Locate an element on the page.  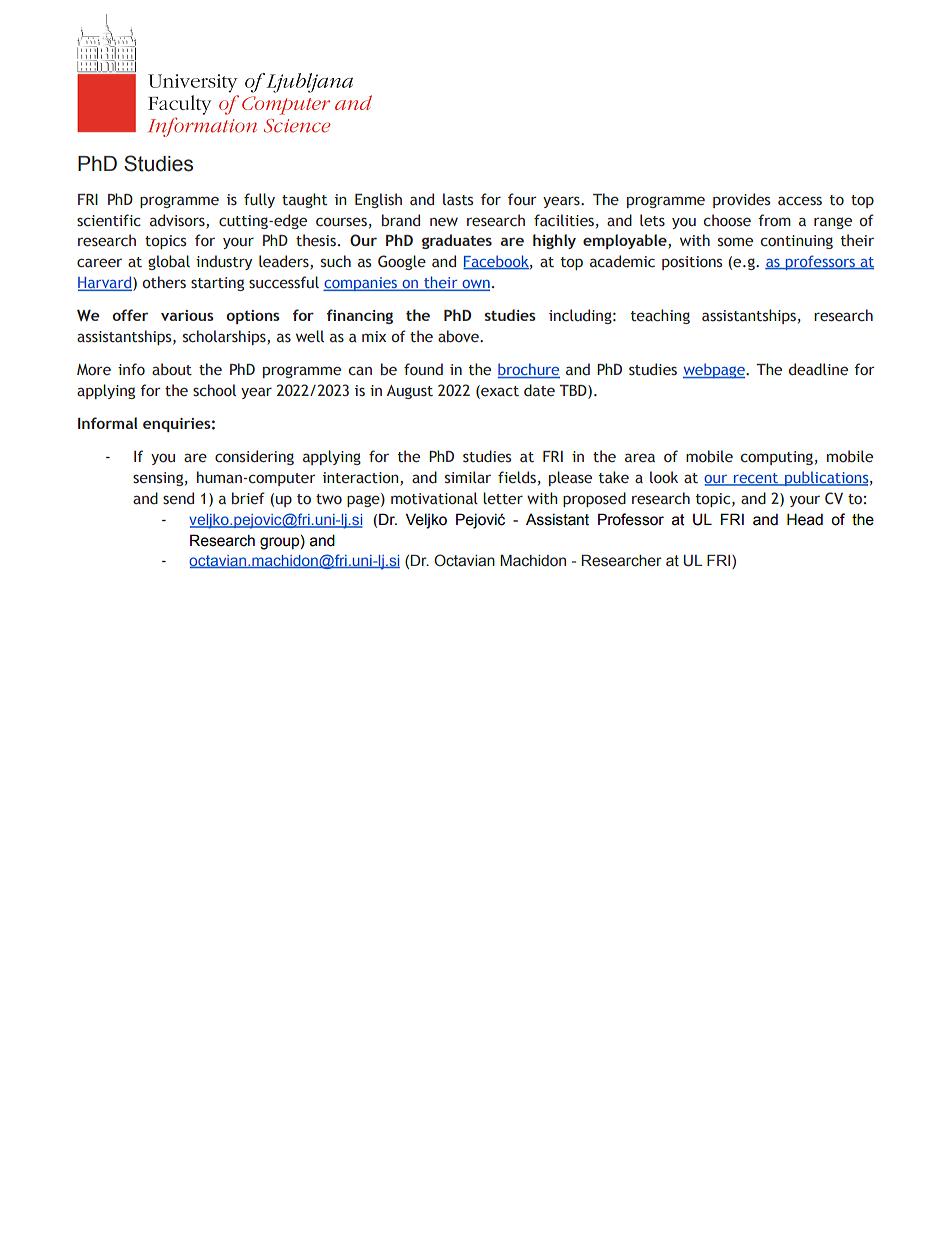
lasts is located at coordinates (458, 199).
